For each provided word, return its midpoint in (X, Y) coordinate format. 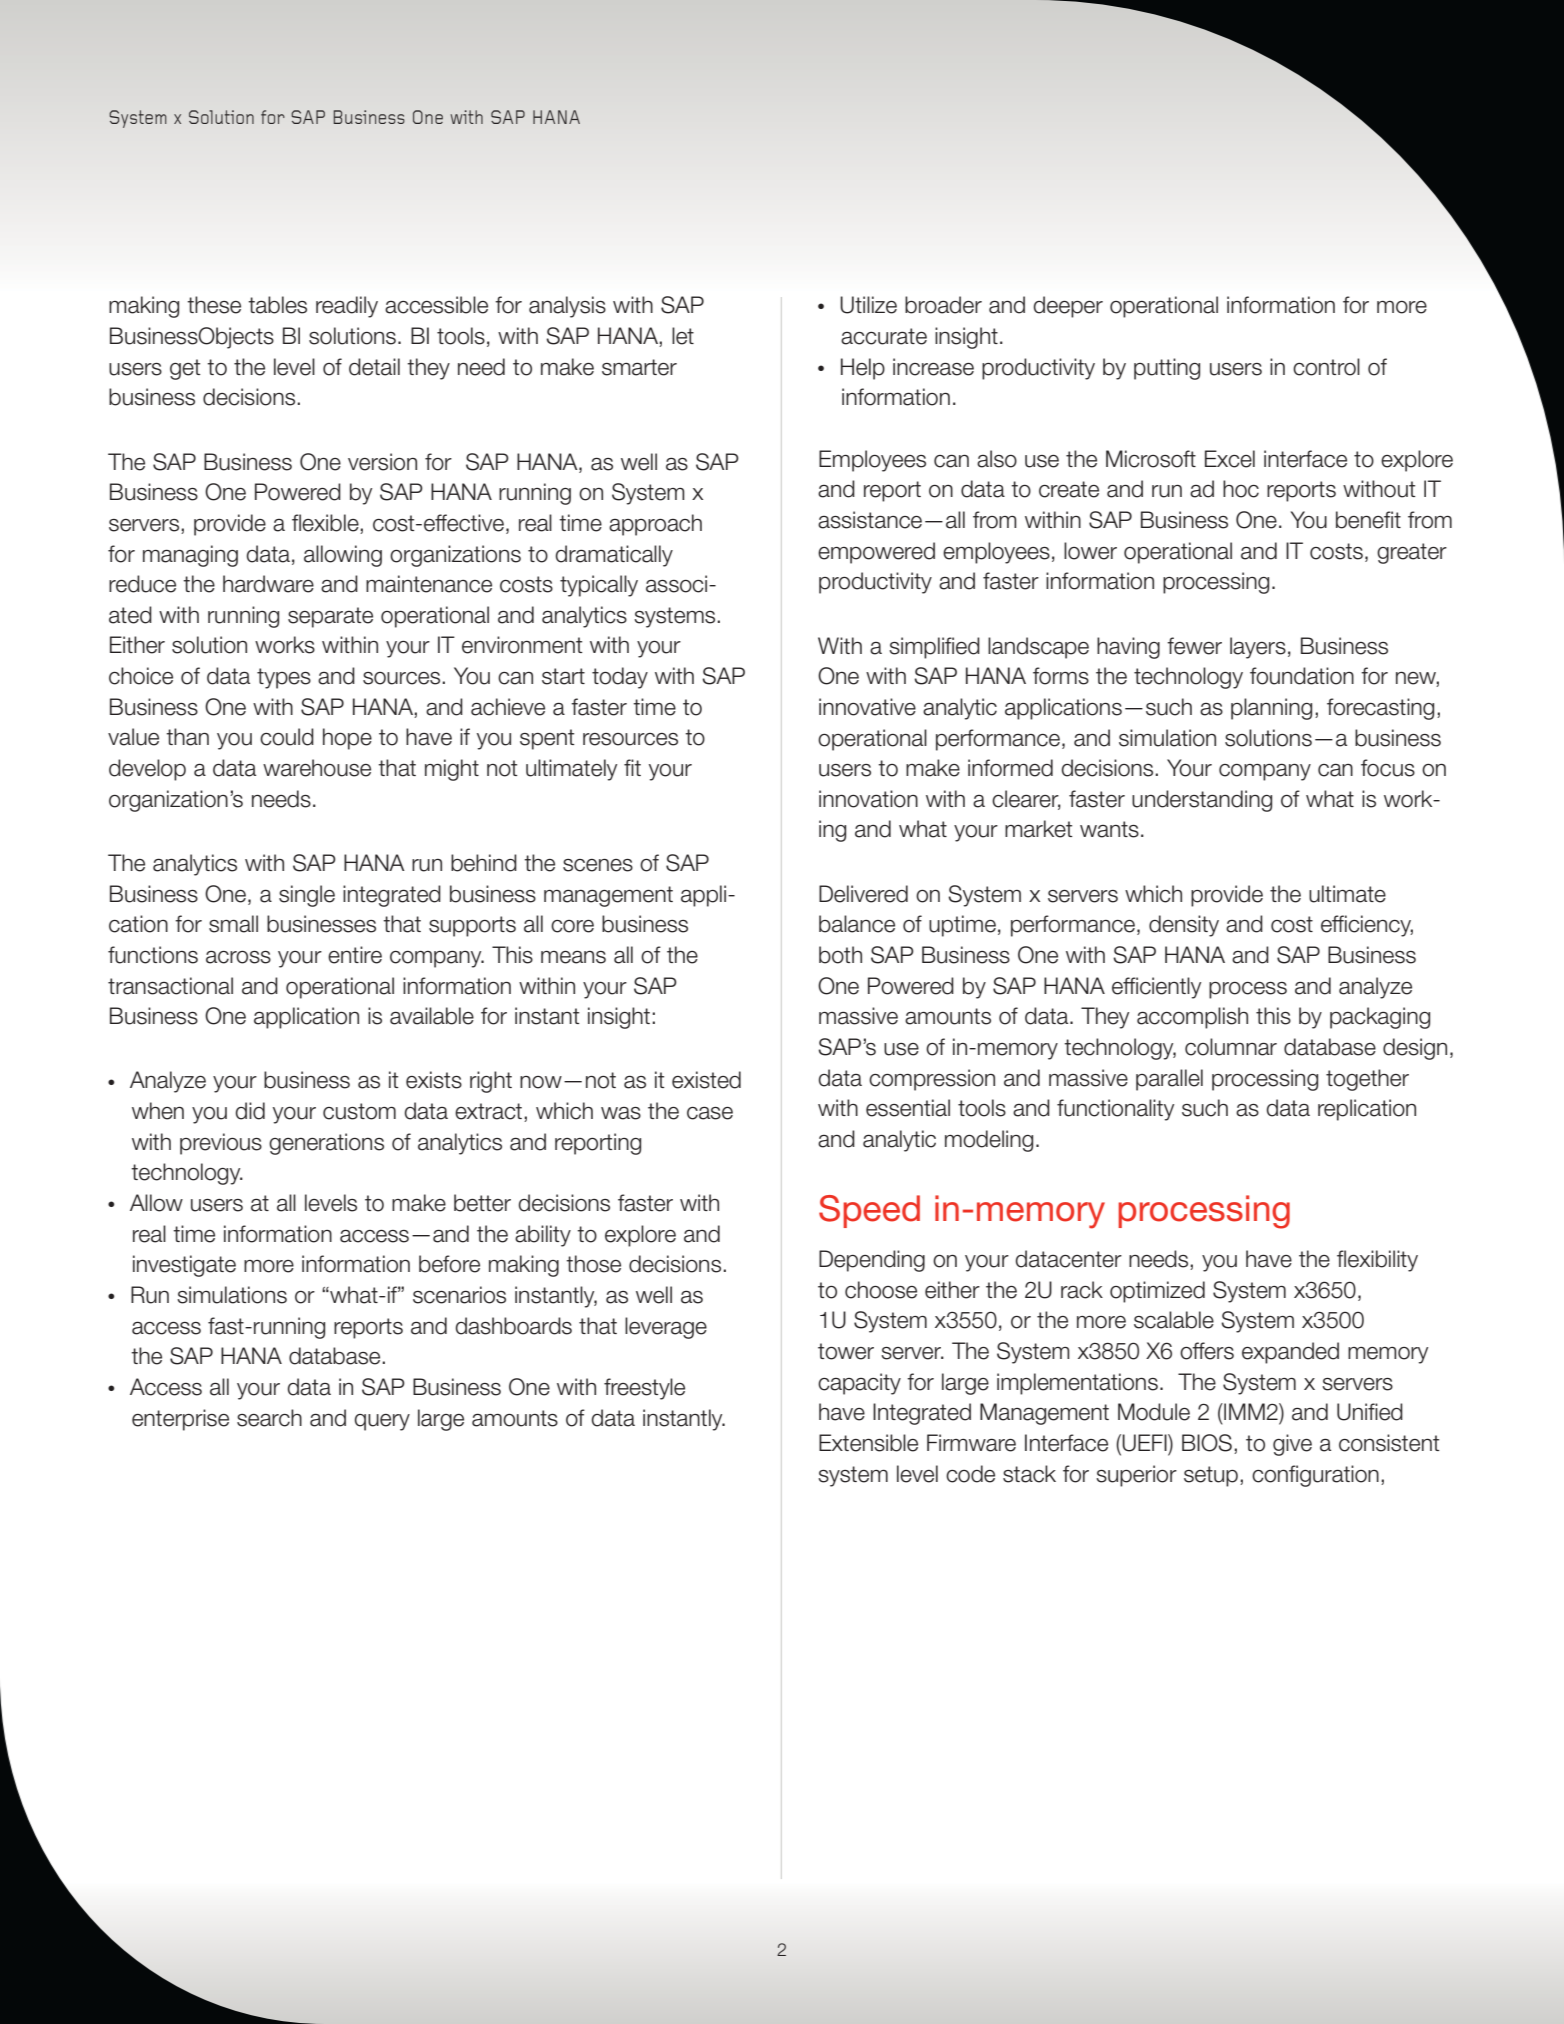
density (1184, 926)
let (683, 336)
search (269, 1418)
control (1326, 367)
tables (277, 305)
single (307, 896)
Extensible (868, 1443)
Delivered (863, 894)
